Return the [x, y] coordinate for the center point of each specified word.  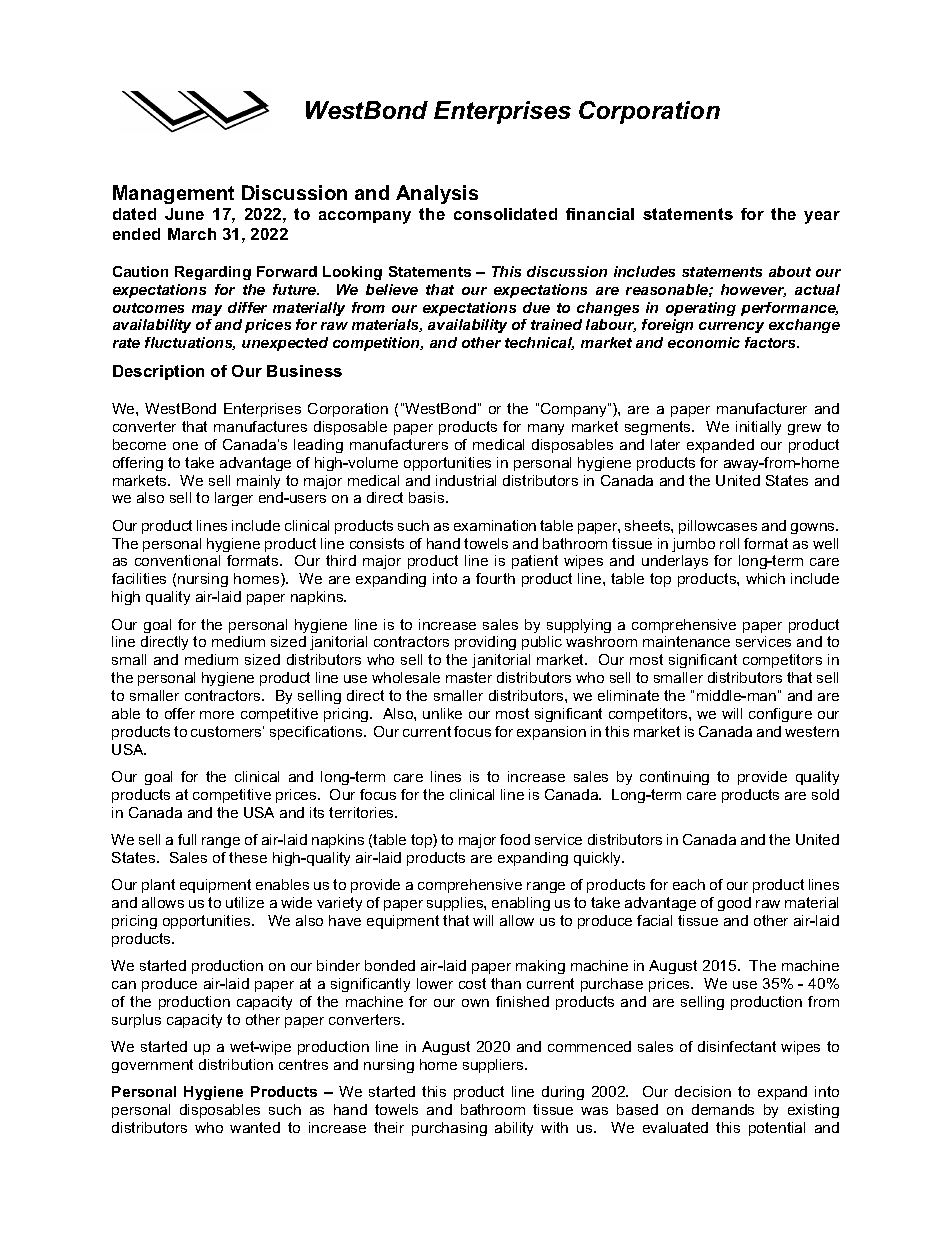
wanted [255, 1127]
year [822, 217]
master [469, 677]
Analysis [437, 194]
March [192, 234]
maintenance [686, 641]
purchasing [449, 1129]
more [217, 715]
